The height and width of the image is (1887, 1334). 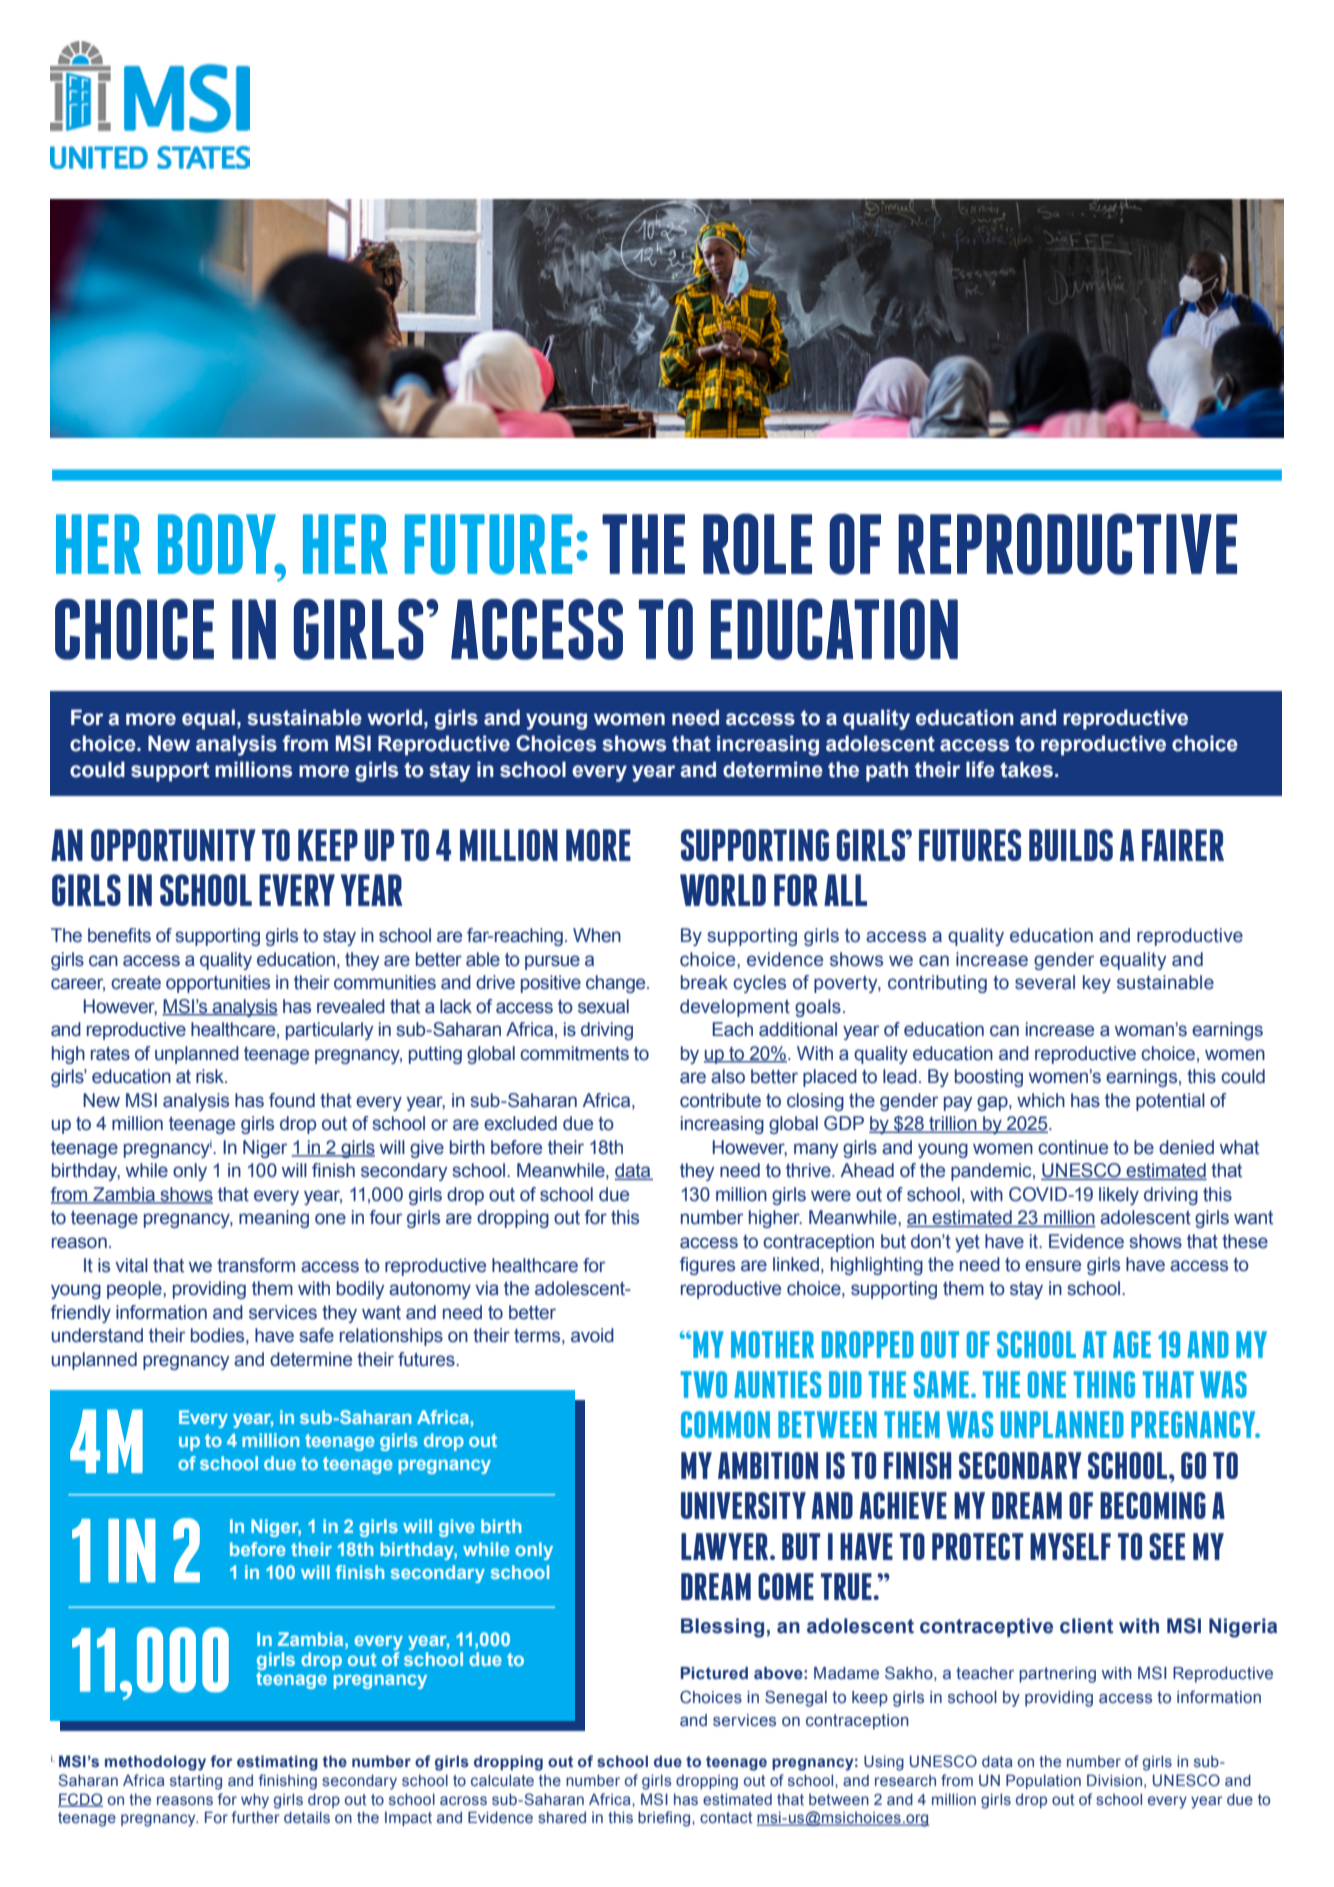 What do you see at coordinates (665, 1819) in the image?
I see `briefing` at bounding box center [665, 1819].
